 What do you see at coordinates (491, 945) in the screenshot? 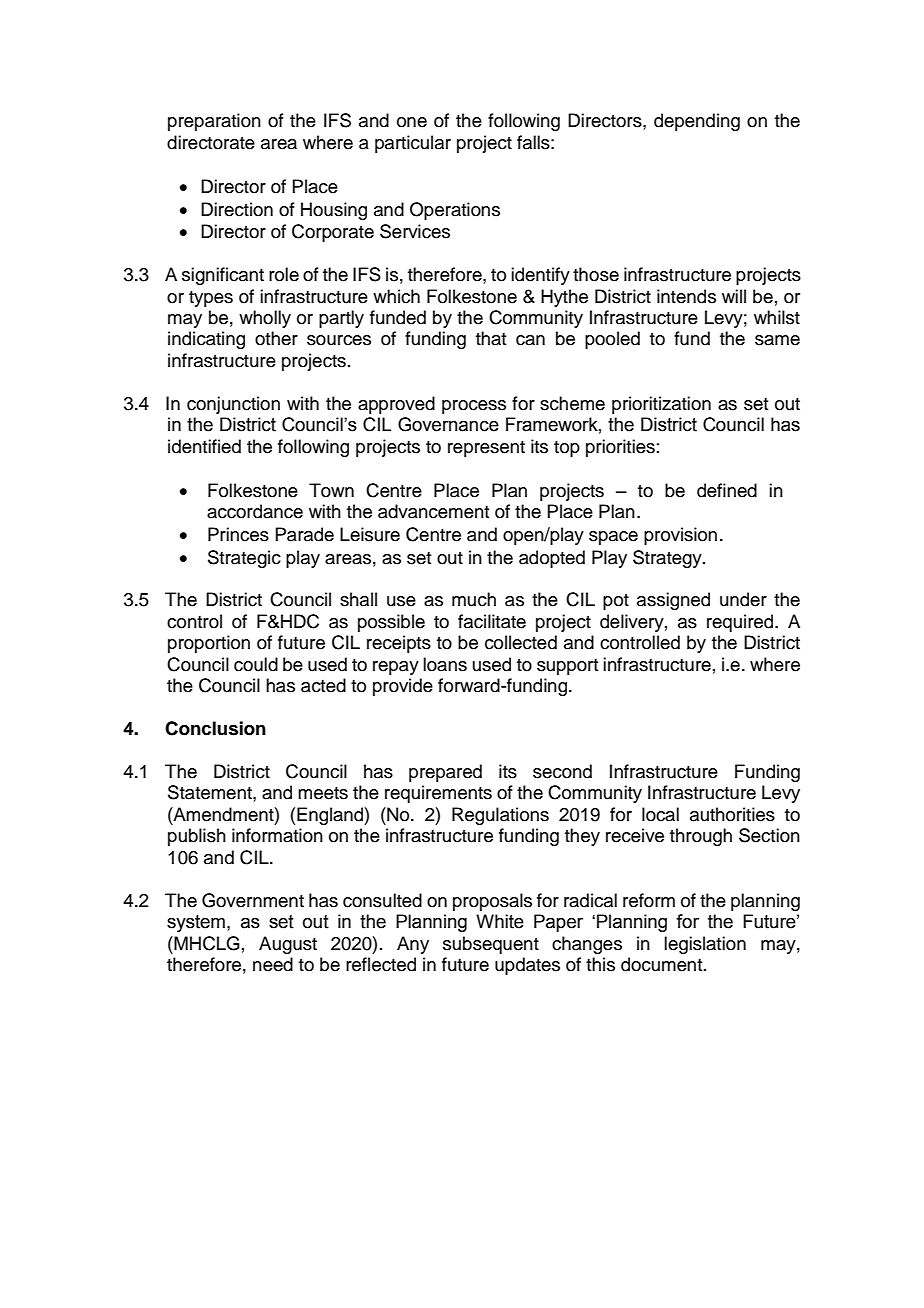
I see `subsequent` at bounding box center [491, 945].
